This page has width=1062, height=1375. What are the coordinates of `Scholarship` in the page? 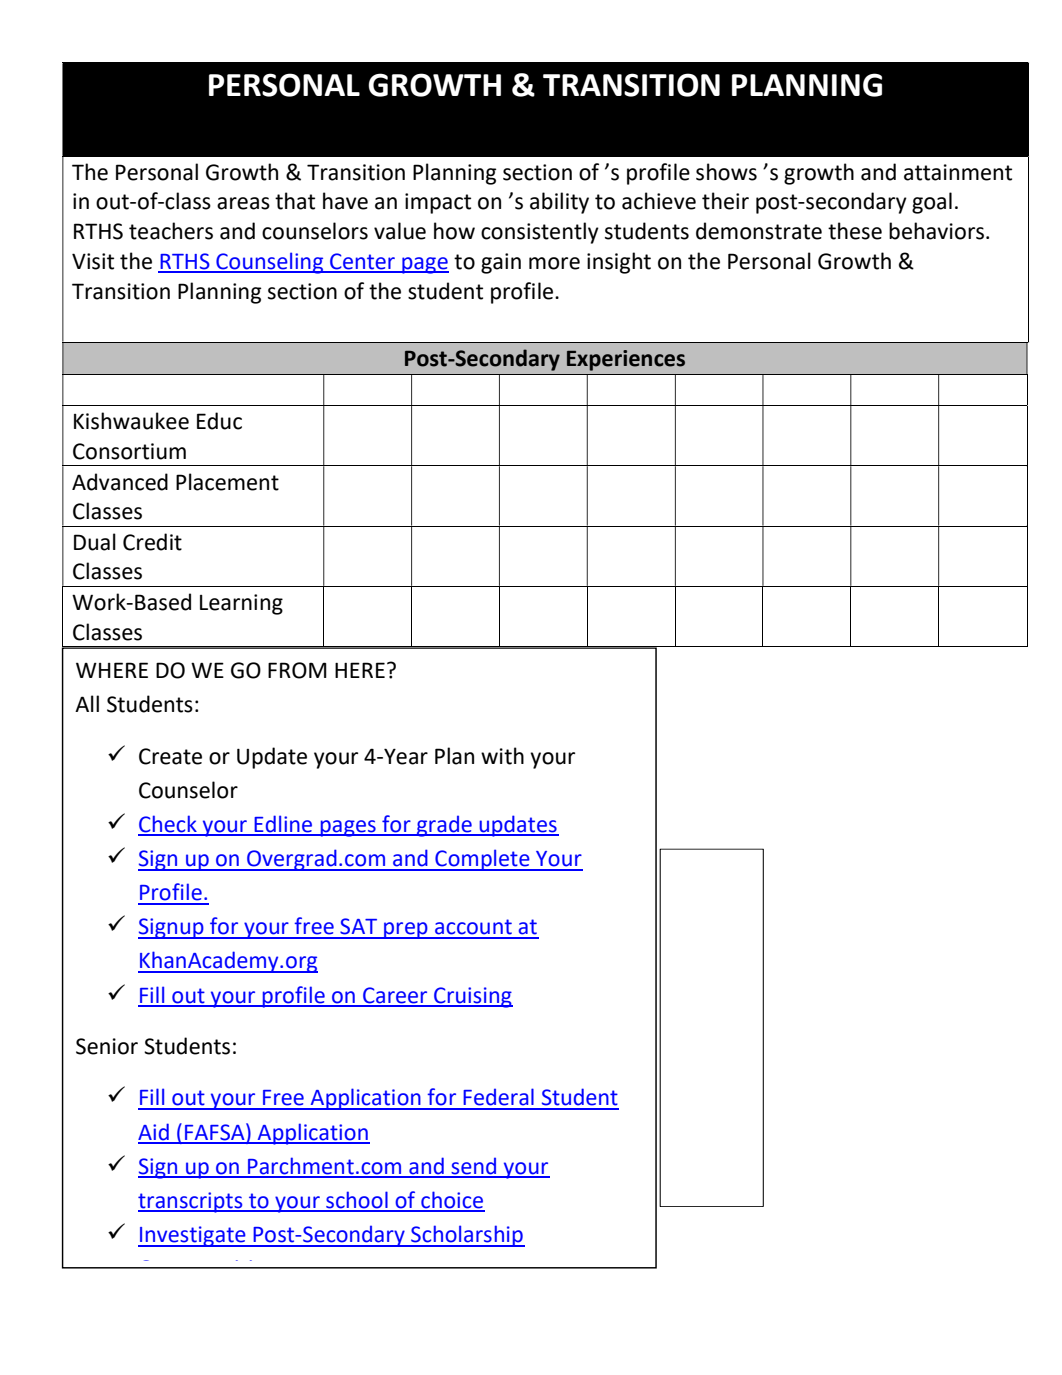 It's located at (467, 1236).
